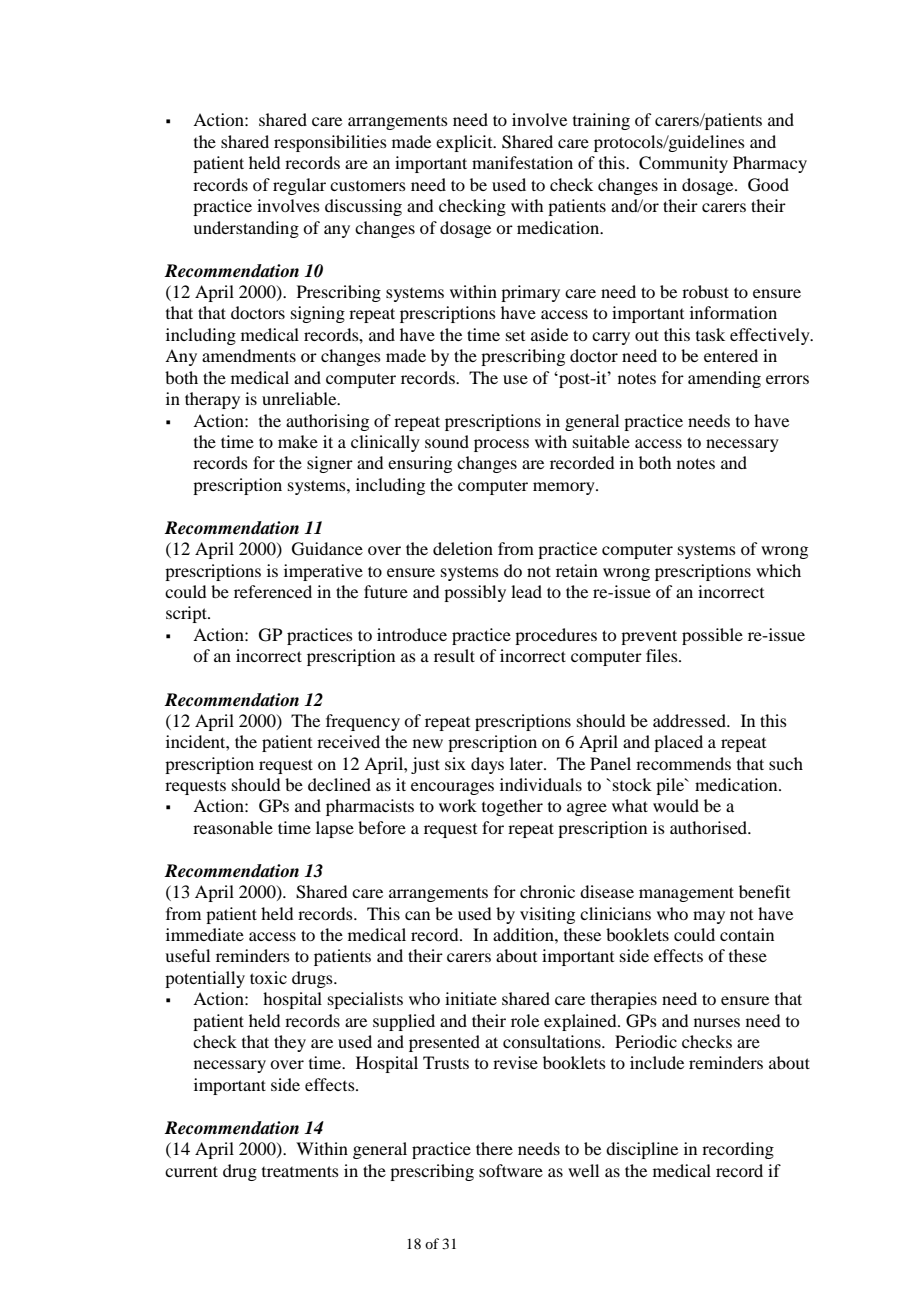  What do you see at coordinates (205, 934) in the document?
I see `immediate` at bounding box center [205, 934].
